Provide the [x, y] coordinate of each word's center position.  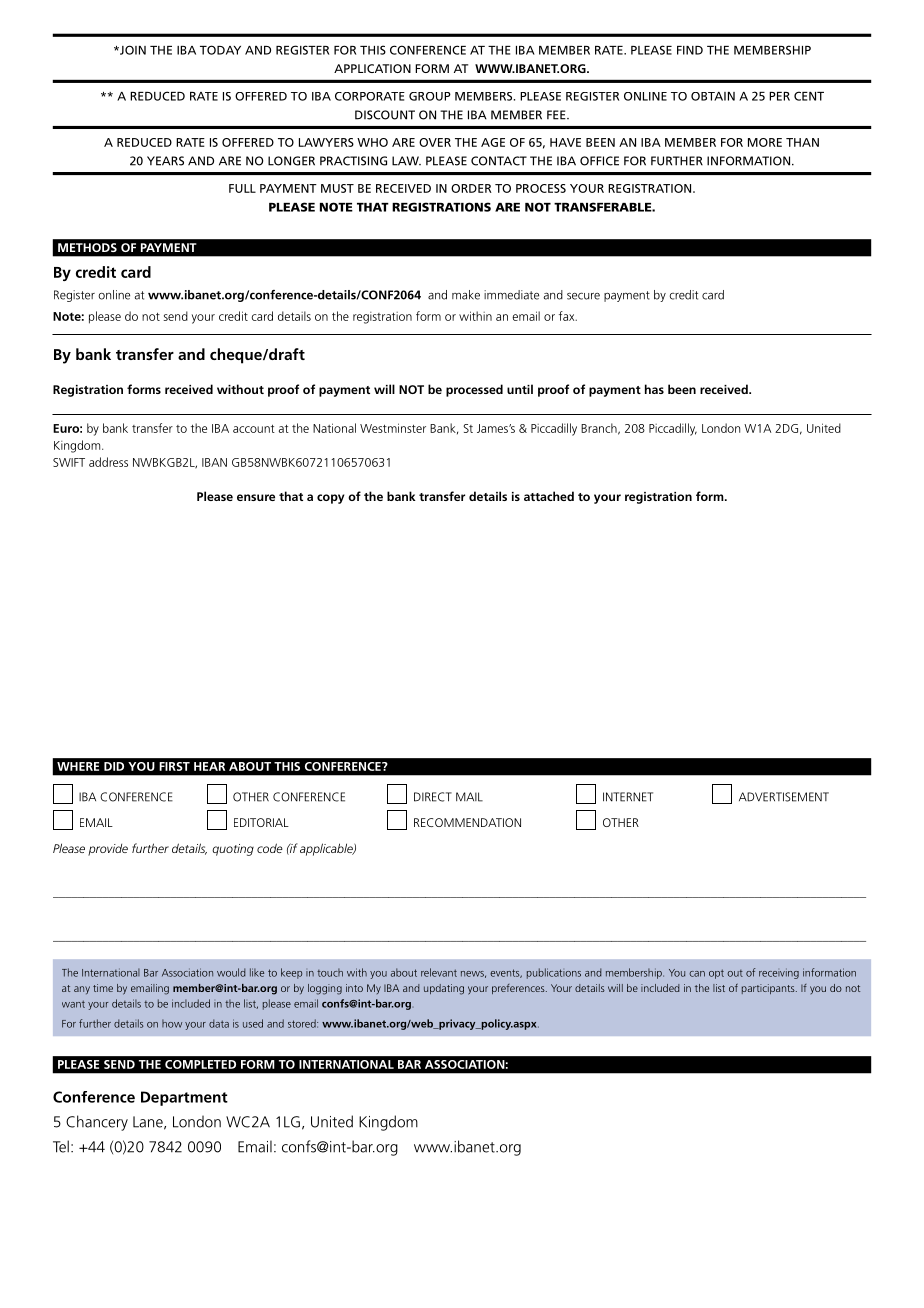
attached [549, 496]
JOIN [132, 50]
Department [184, 1098]
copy [330, 499]
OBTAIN [713, 96]
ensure [256, 497]
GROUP [430, 96]
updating [444, 989]
